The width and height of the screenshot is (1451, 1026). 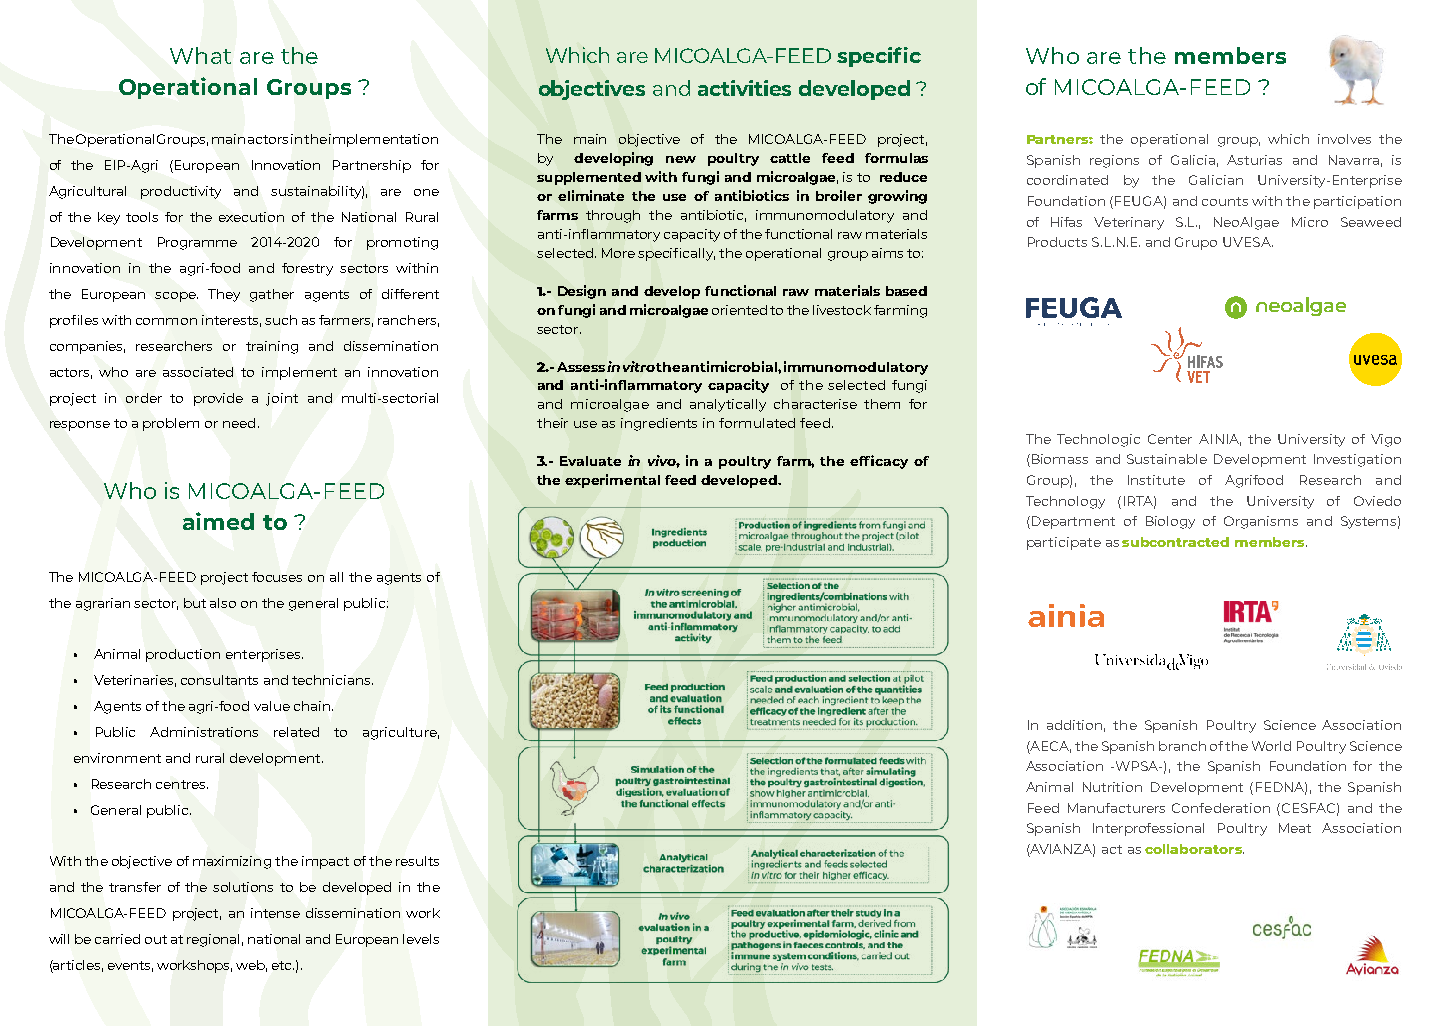 I want to click on branch, so click(x=1182, y=746).
